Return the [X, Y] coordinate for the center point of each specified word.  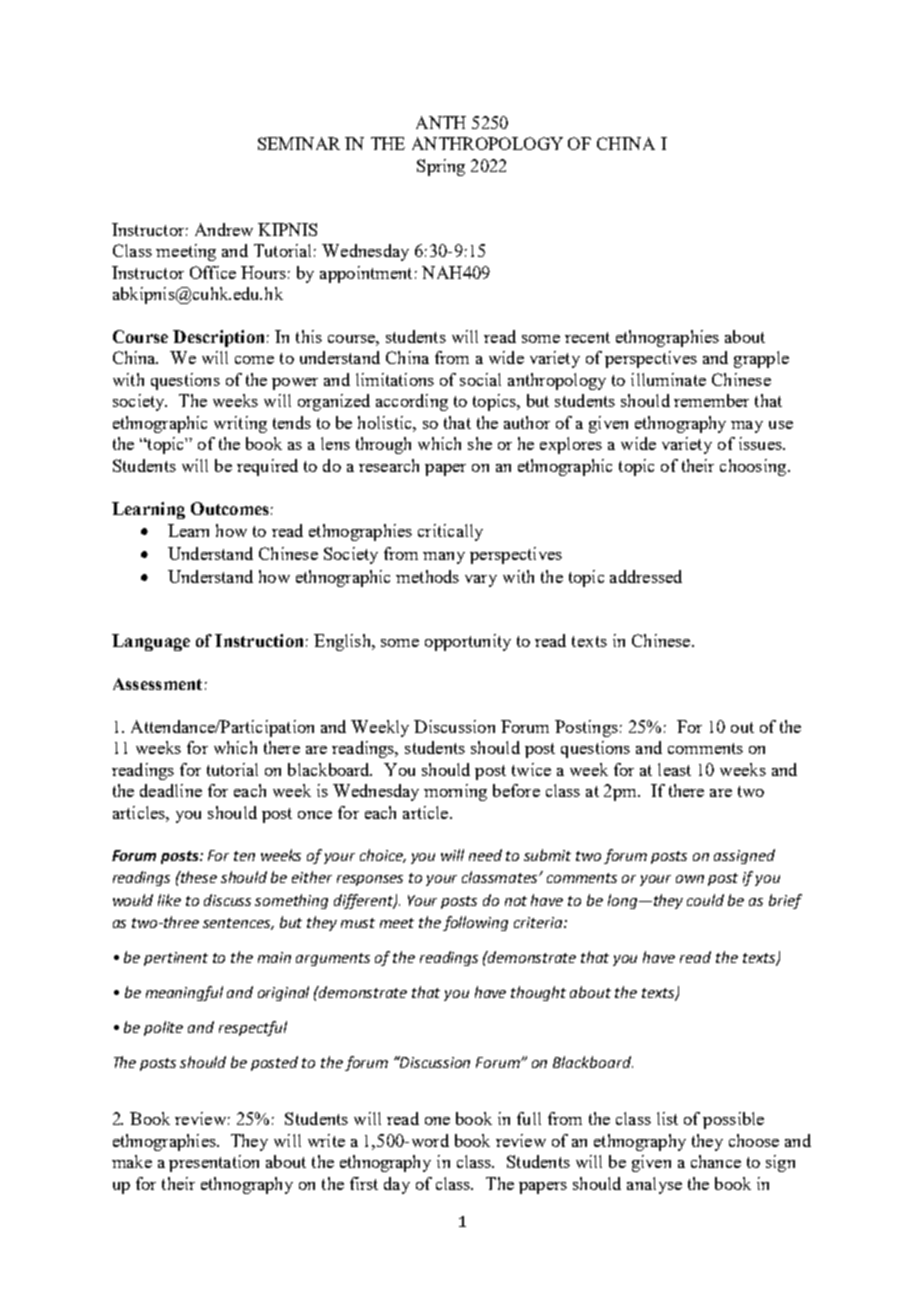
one [437, 1121]
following [475, 923]
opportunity [468, 642]
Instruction [259, 640]
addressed [646, 576]
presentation [214, 1163]
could [705, 900]
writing [240, 424]
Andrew [224, 229]
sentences [238, 924]
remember [711, 400]
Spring [441, 167]
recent [587, 337]
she [480, 443]
